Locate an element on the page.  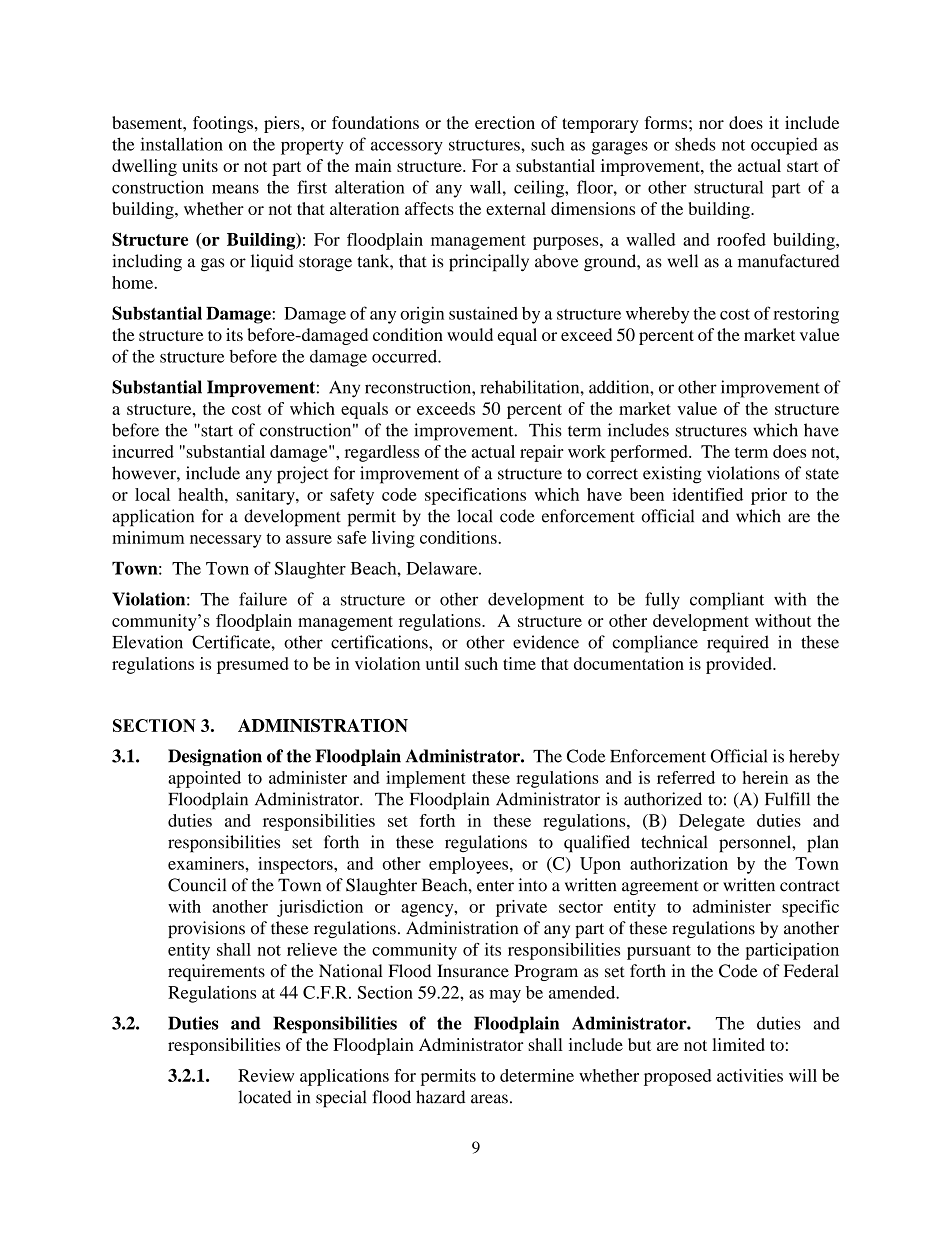
occupied is located at coordinates (784, 146).
